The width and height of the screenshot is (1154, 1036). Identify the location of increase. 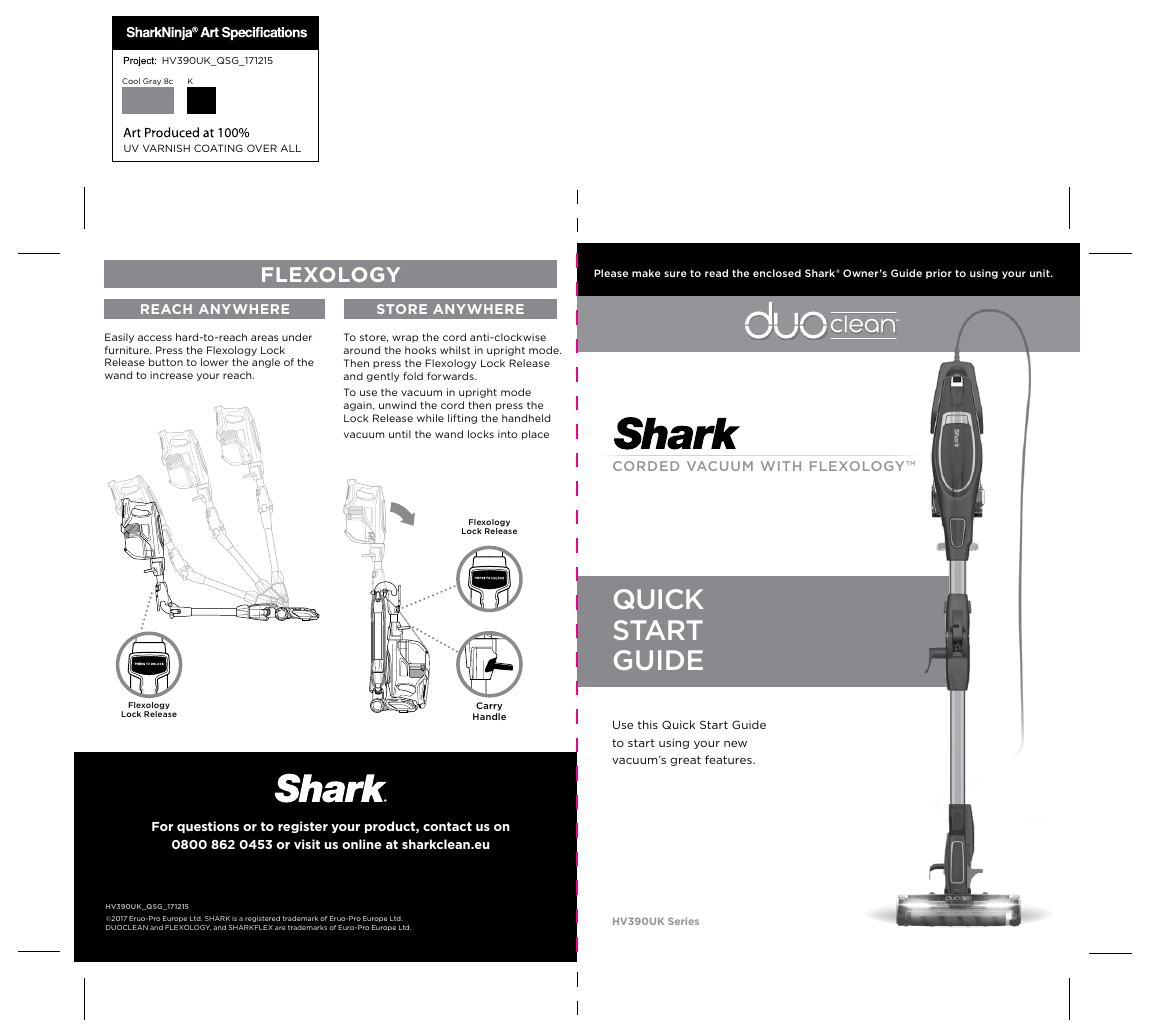
(171, 375).
